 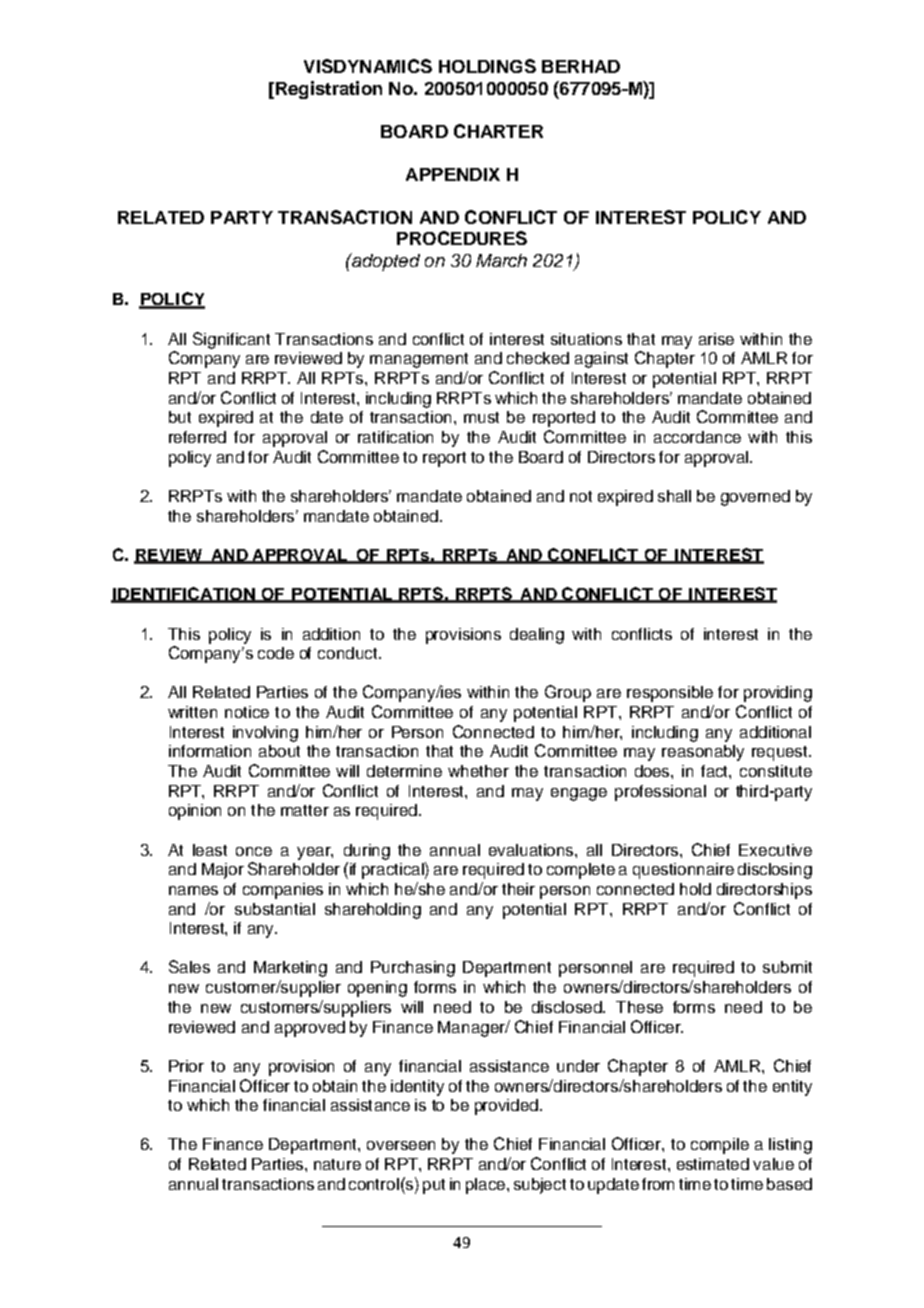 What do you see at coordinates (276, 653) in the screenshot?
I see `code` at bounding box center [276, 653].
